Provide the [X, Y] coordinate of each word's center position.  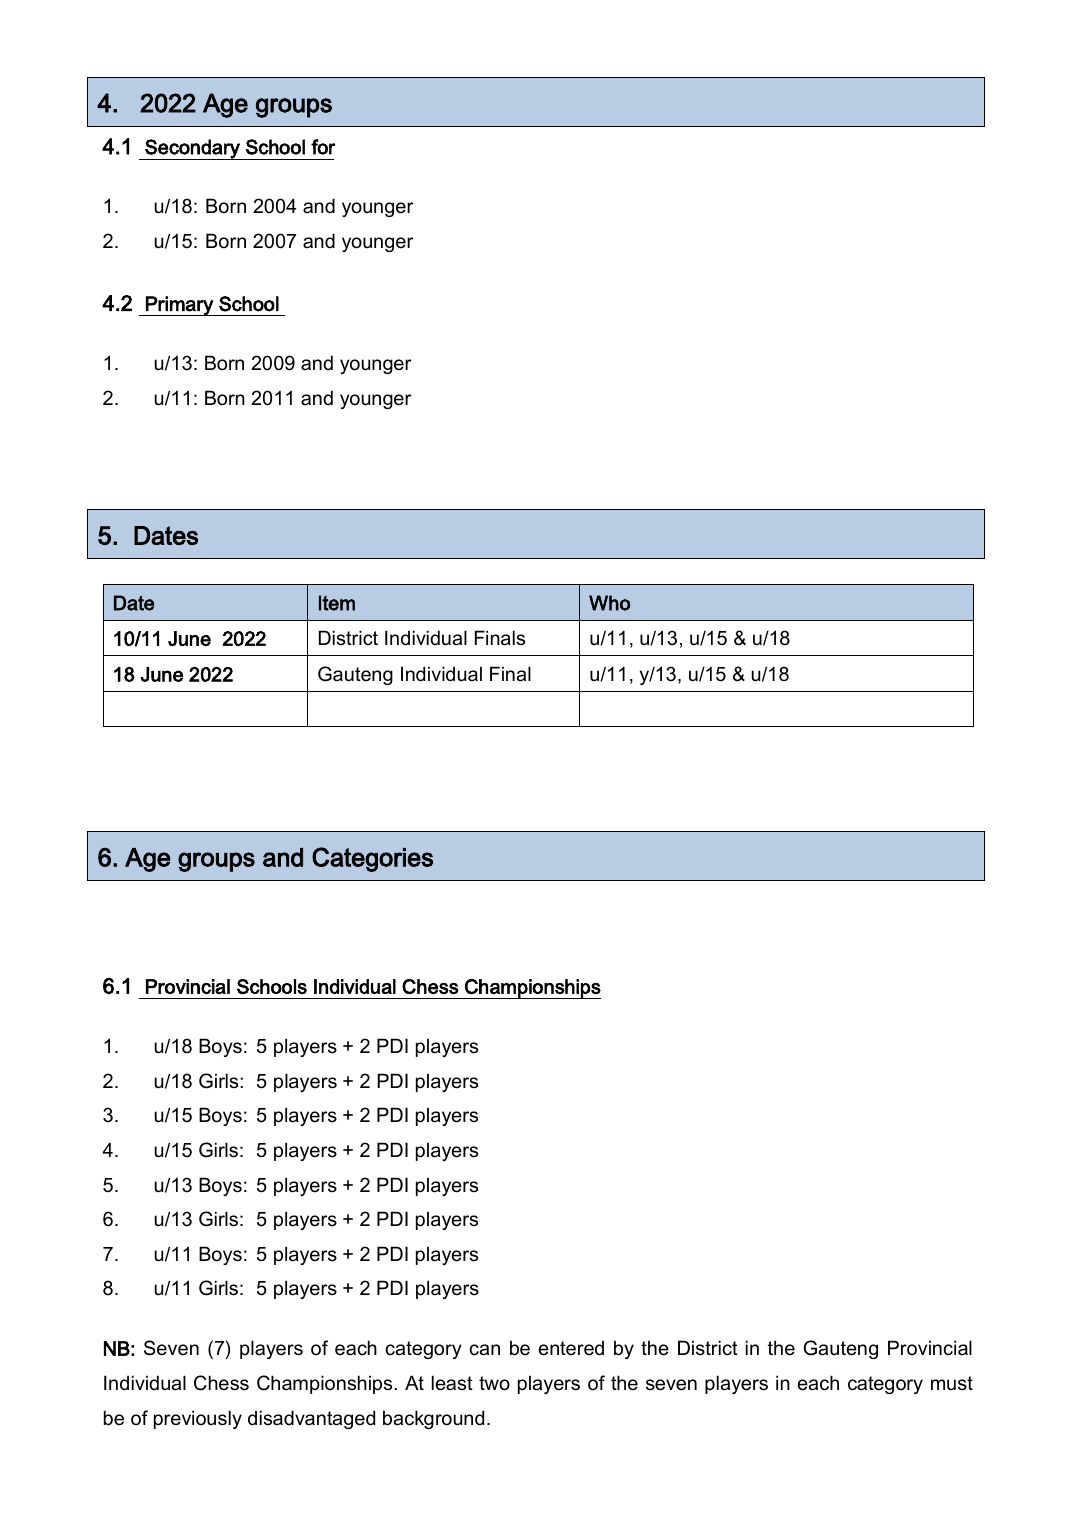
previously [198, 1419]
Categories [372, 859]
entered [571, 1348]
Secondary [192, 149]
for [323, 147]
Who [609, 603]
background [433, 1419]
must [952, 1383]
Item [337, 603]
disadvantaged [311, 1419]
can [485, 1350]
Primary [179, 306]
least [452, 1383]
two [494, 1383]
